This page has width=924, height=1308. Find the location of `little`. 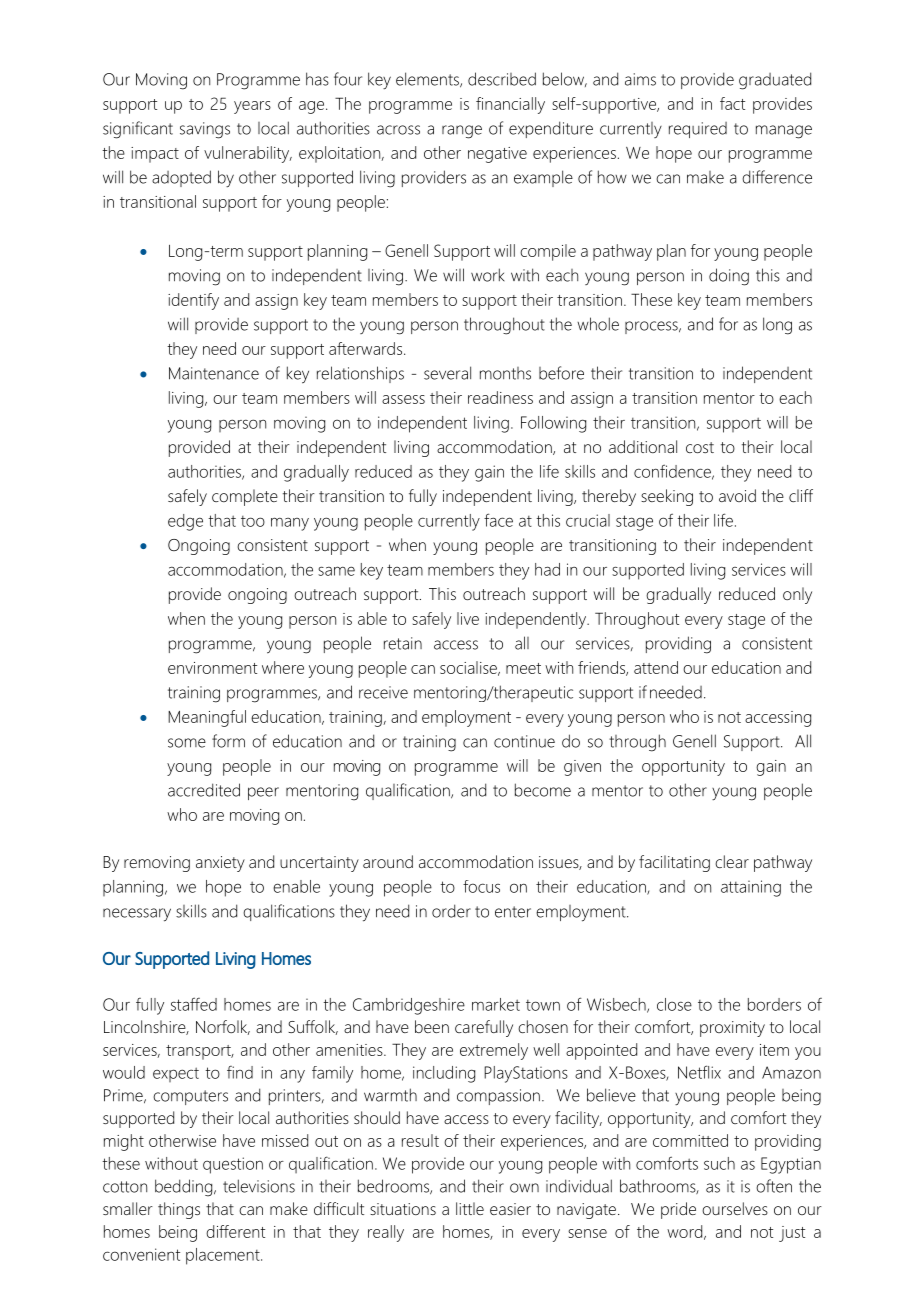

little is located at coordinates (470, 1208).
